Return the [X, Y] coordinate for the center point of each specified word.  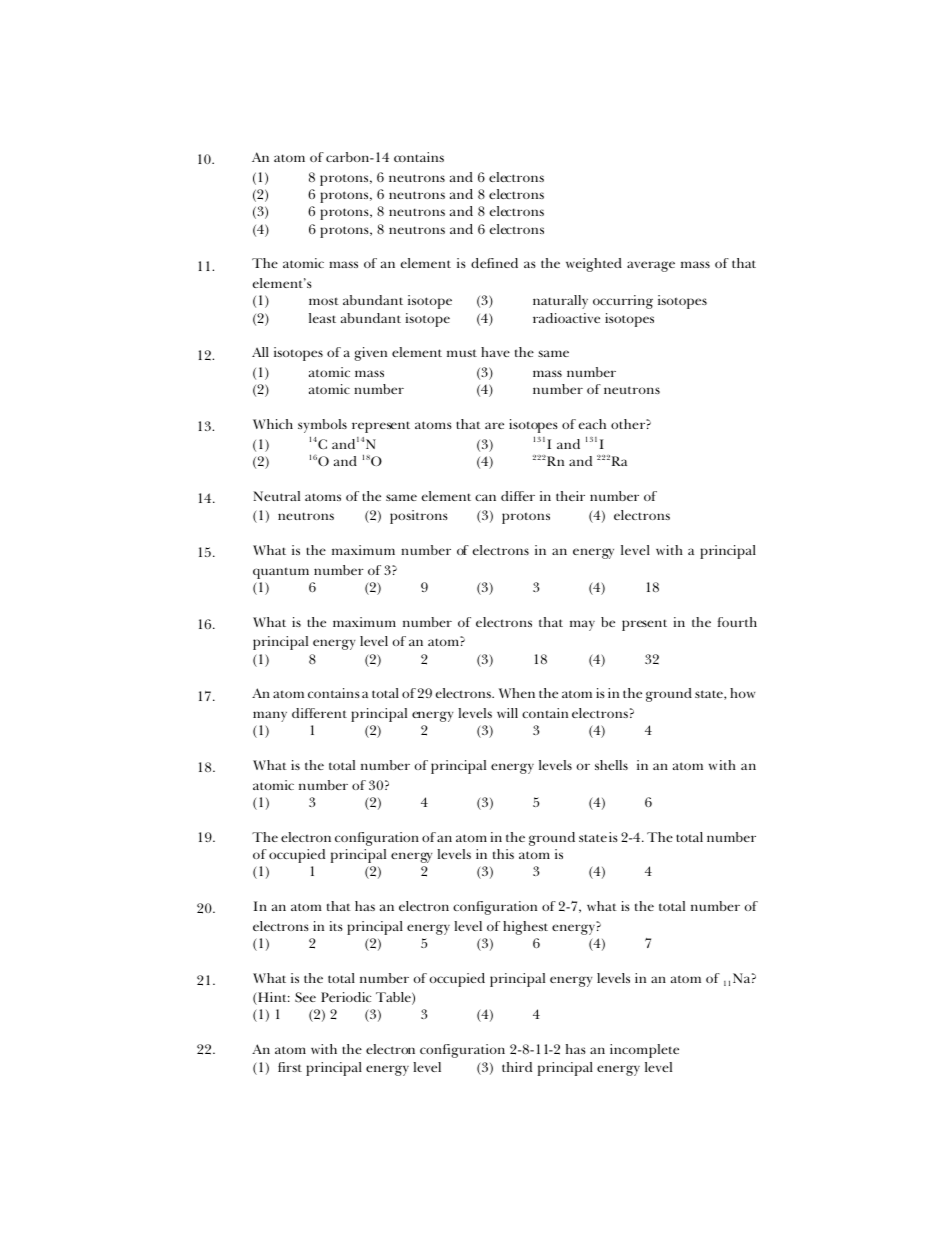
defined [494, 263]
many [270, 716]
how [742, 693]
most [324, 301]
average [651, 266]
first [290, 1067]
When [517, 693]
